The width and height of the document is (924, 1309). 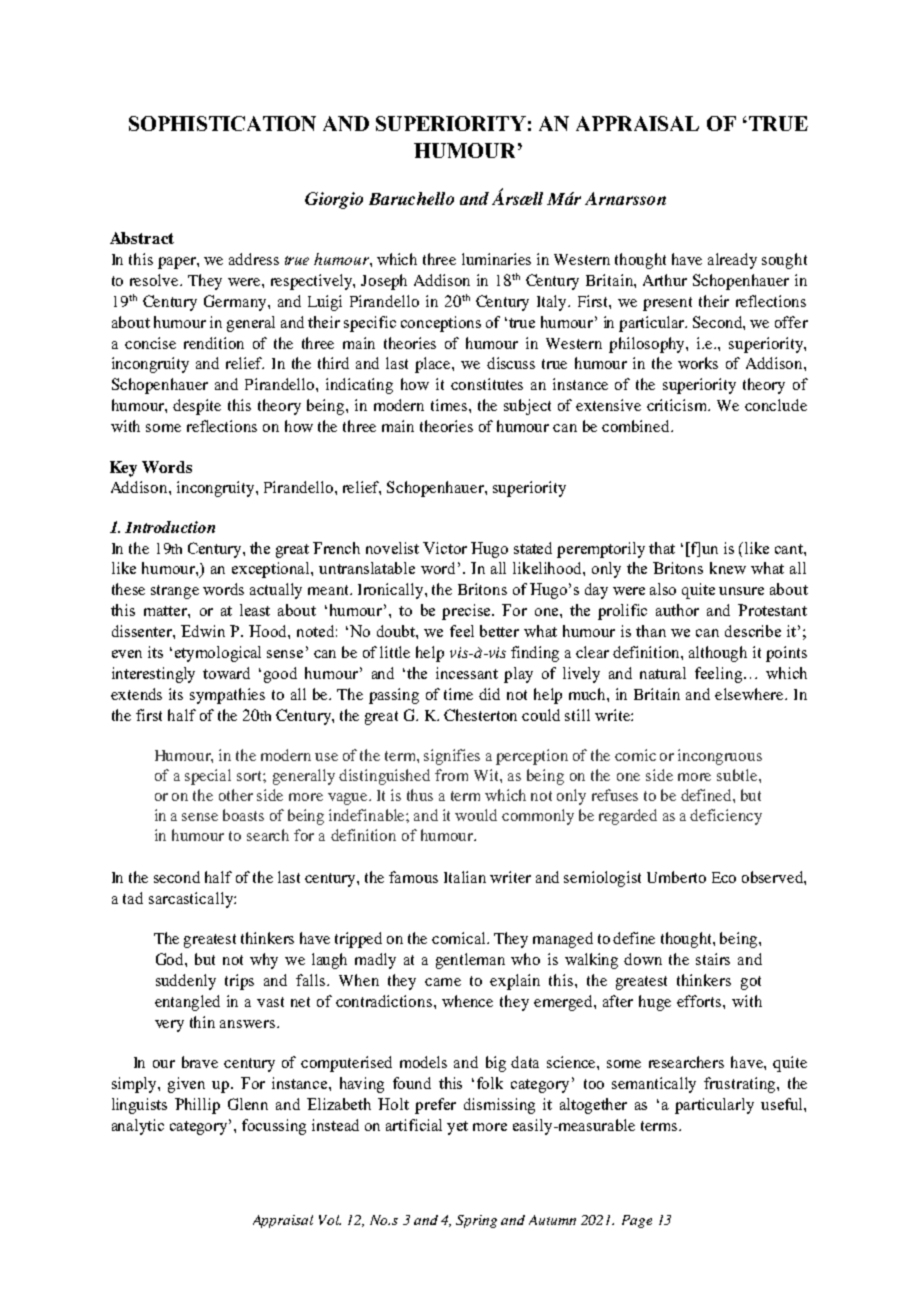 I want to click on toward, so click(x=226, y=673).
